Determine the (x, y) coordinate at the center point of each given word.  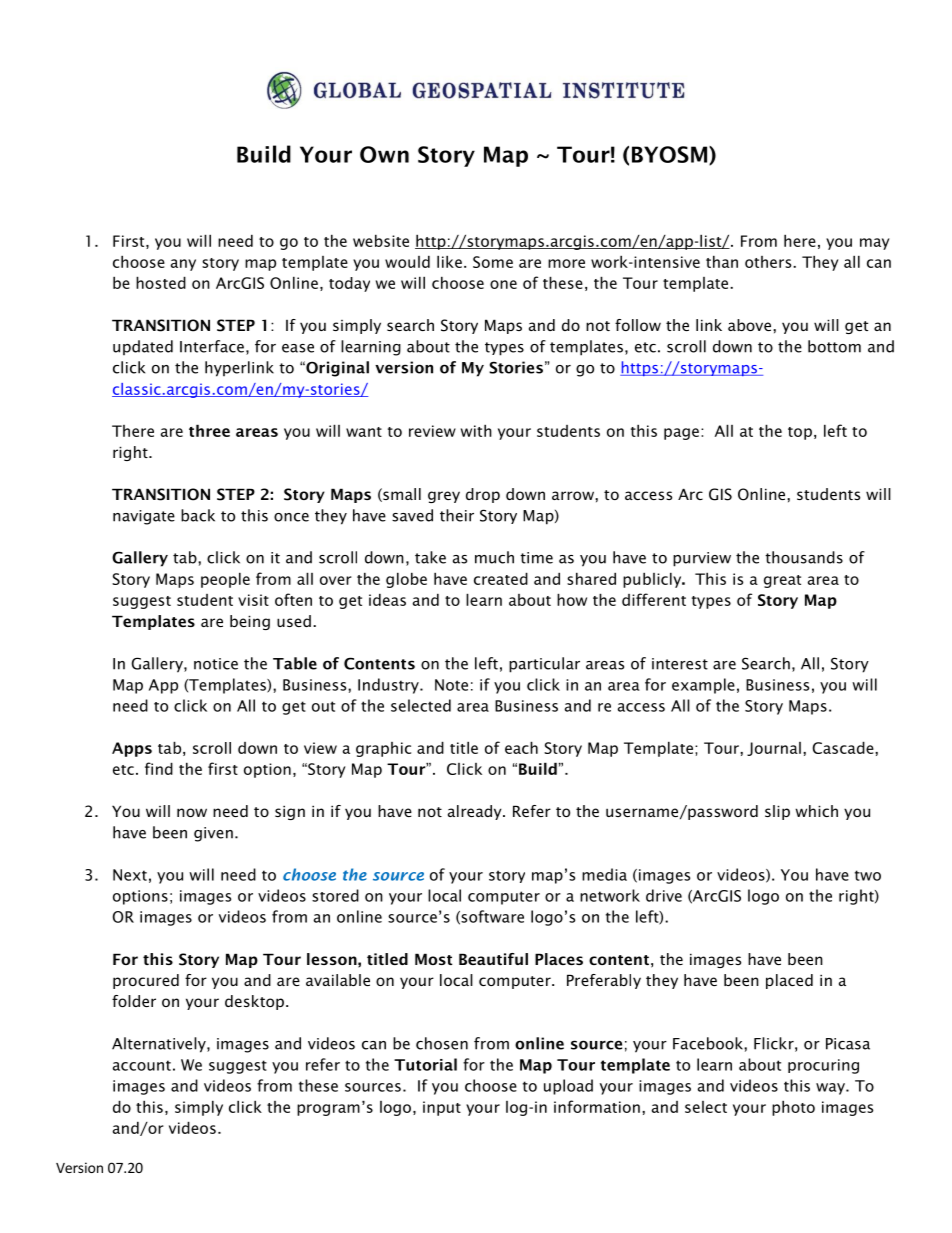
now (192, 812)
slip (777, 812)
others (769, 262)
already (476, 812)
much (494, 557)
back (198, 515)
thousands (804, 557)
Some (493, 262)
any (183, 265)
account (142, 1065)
